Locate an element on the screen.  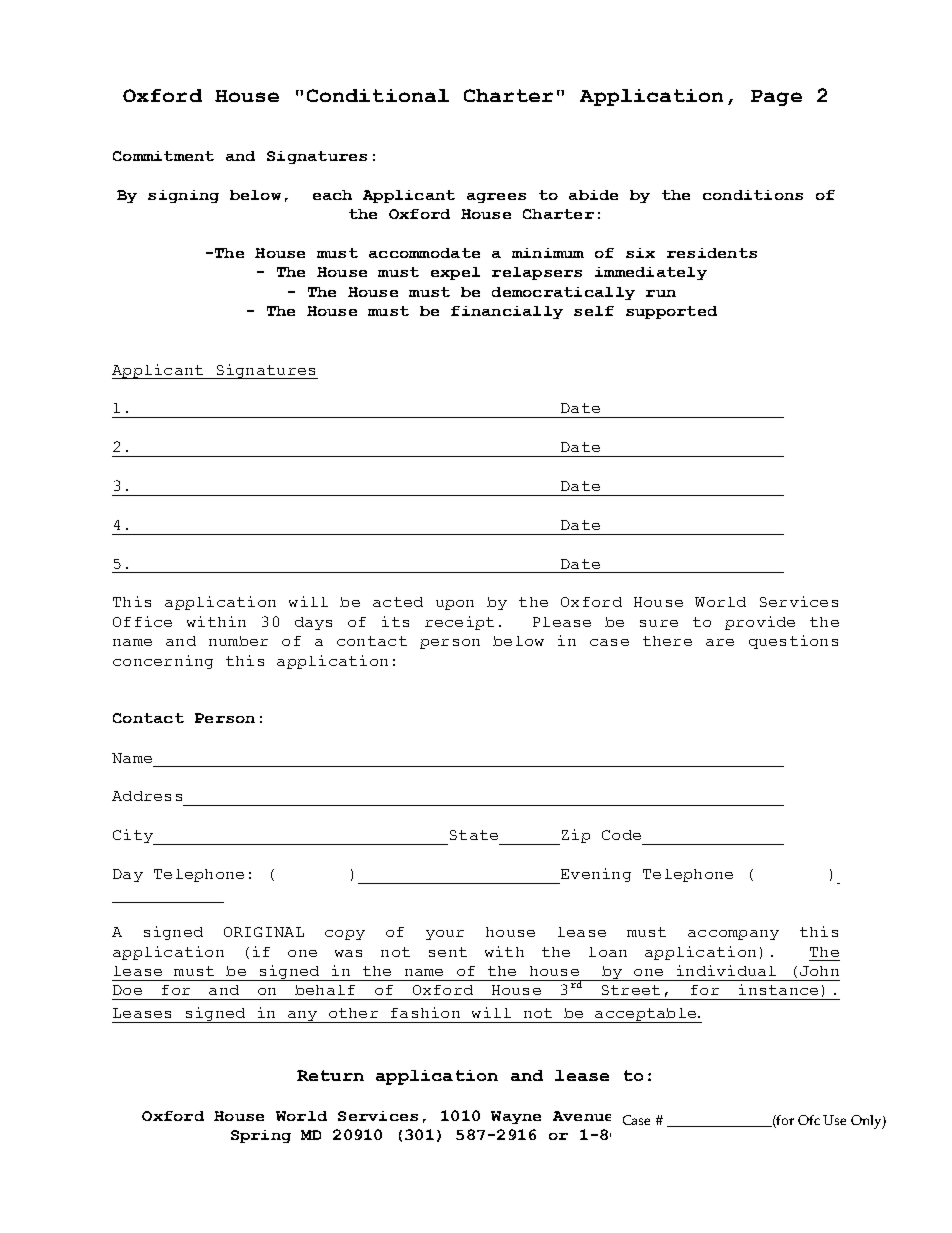
your is located at coordinates (445, 935).
